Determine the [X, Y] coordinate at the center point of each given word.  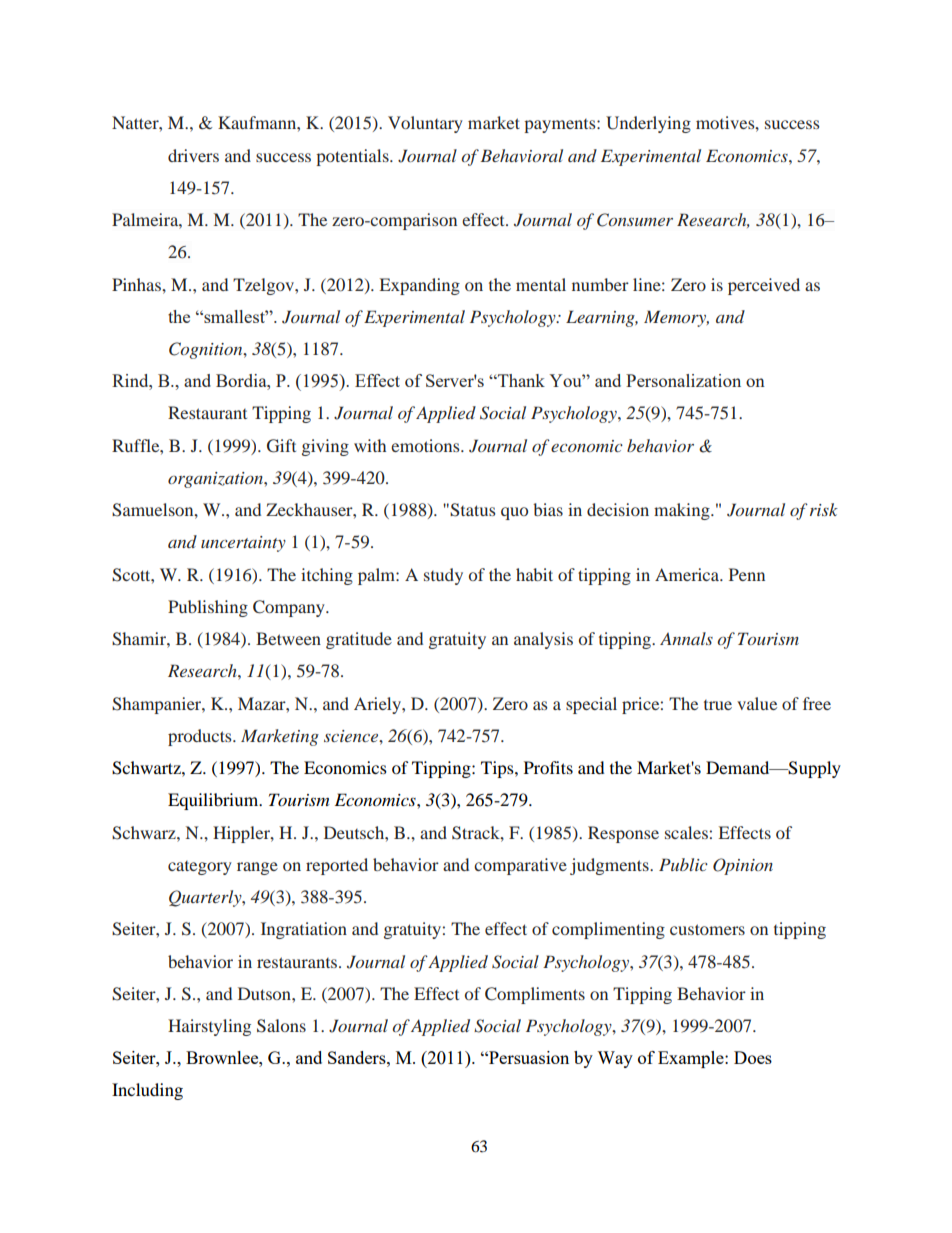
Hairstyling [209, 1027]
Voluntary [425, 124]
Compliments [535, 995]
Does [753, 1057]
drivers [193, 155]
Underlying [648, 124]
